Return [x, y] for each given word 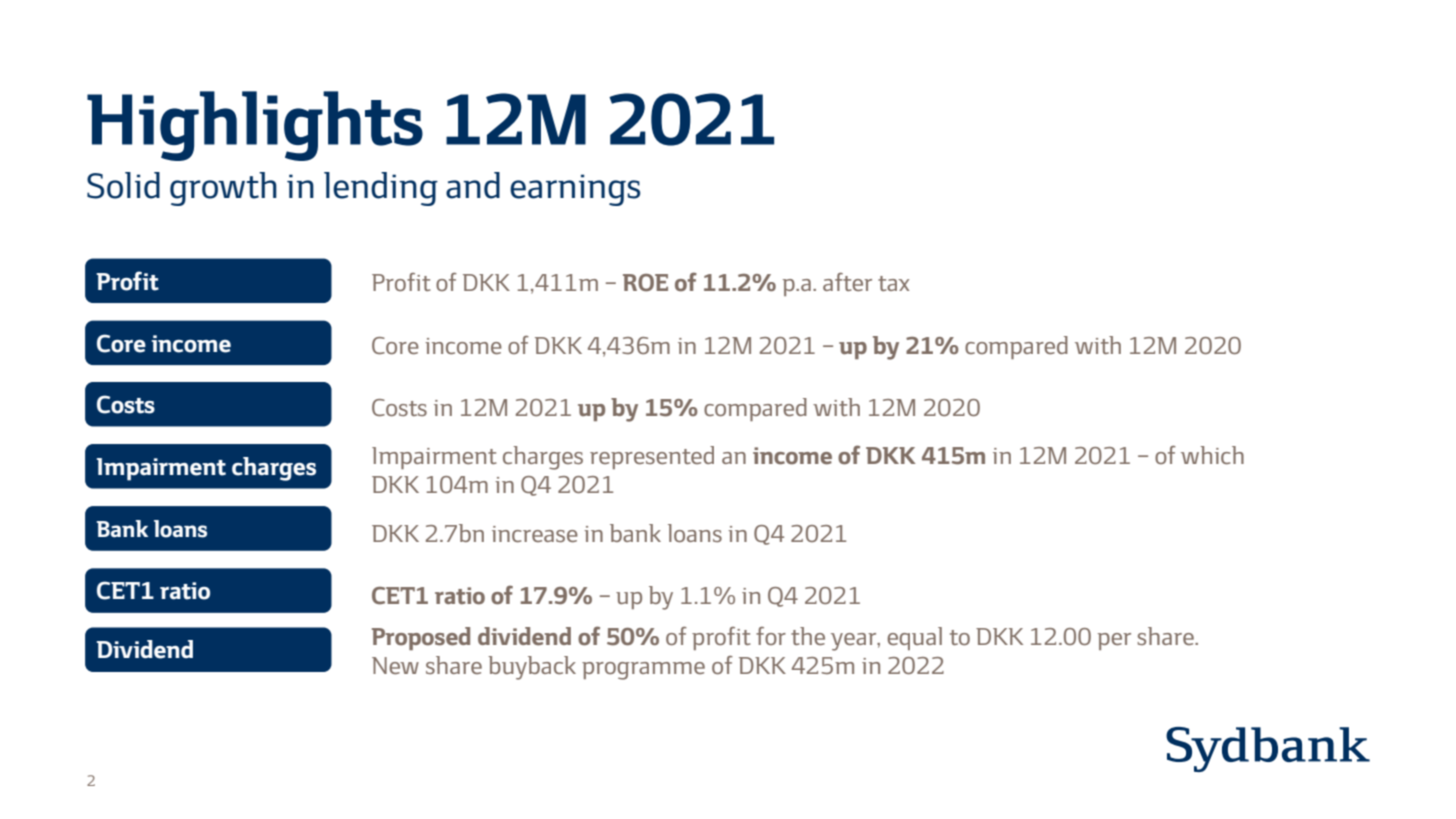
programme [643, 671]
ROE [645, 283]
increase [535, 534]
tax [893, 283]
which [1212, 455]
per [1114, 641]
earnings [575, 190]
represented [652, 457]
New [395, 665]
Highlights [255, 126]
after [847, 282]
